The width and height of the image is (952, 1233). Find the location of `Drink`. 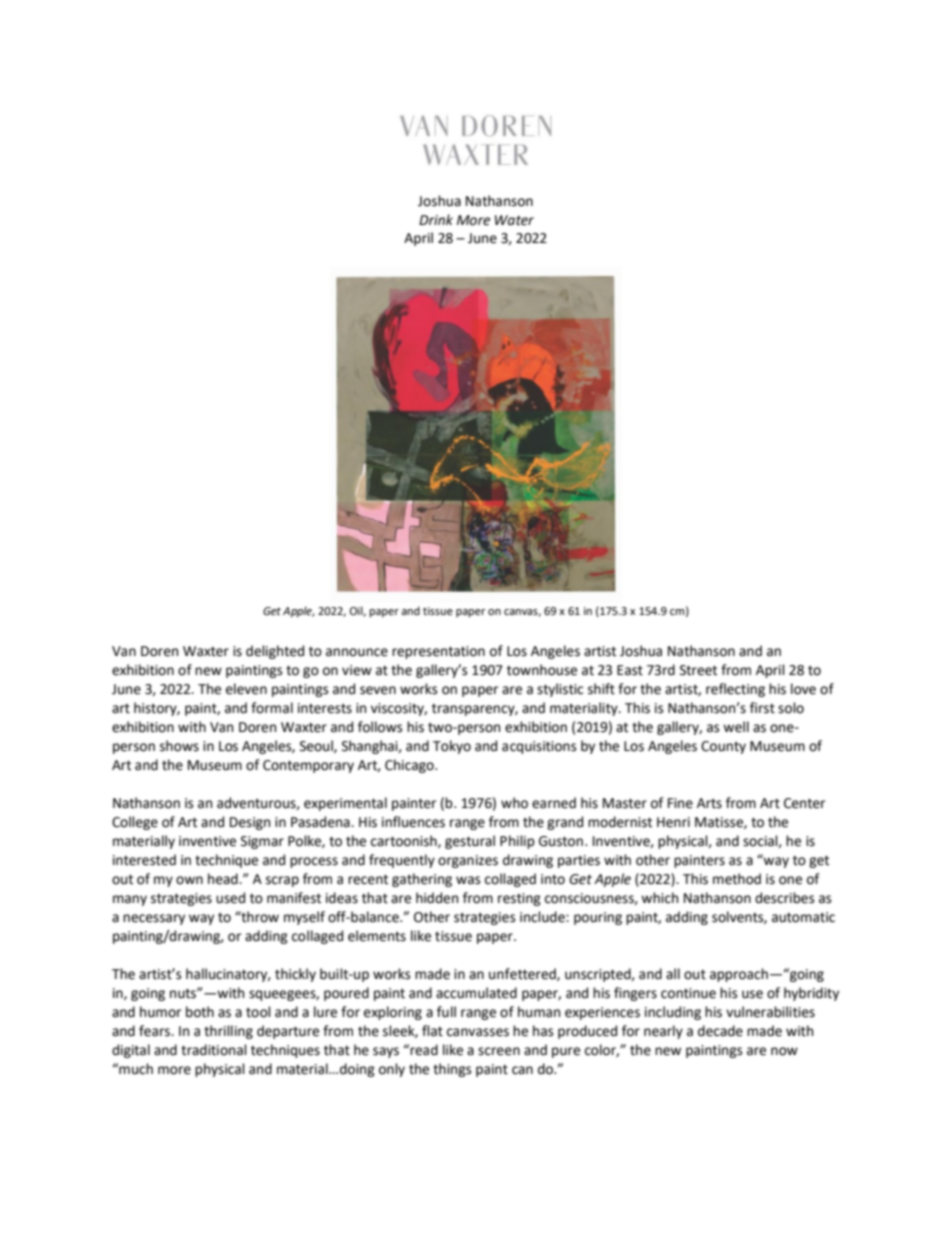

Drink is located at coordinates (436, 219).
